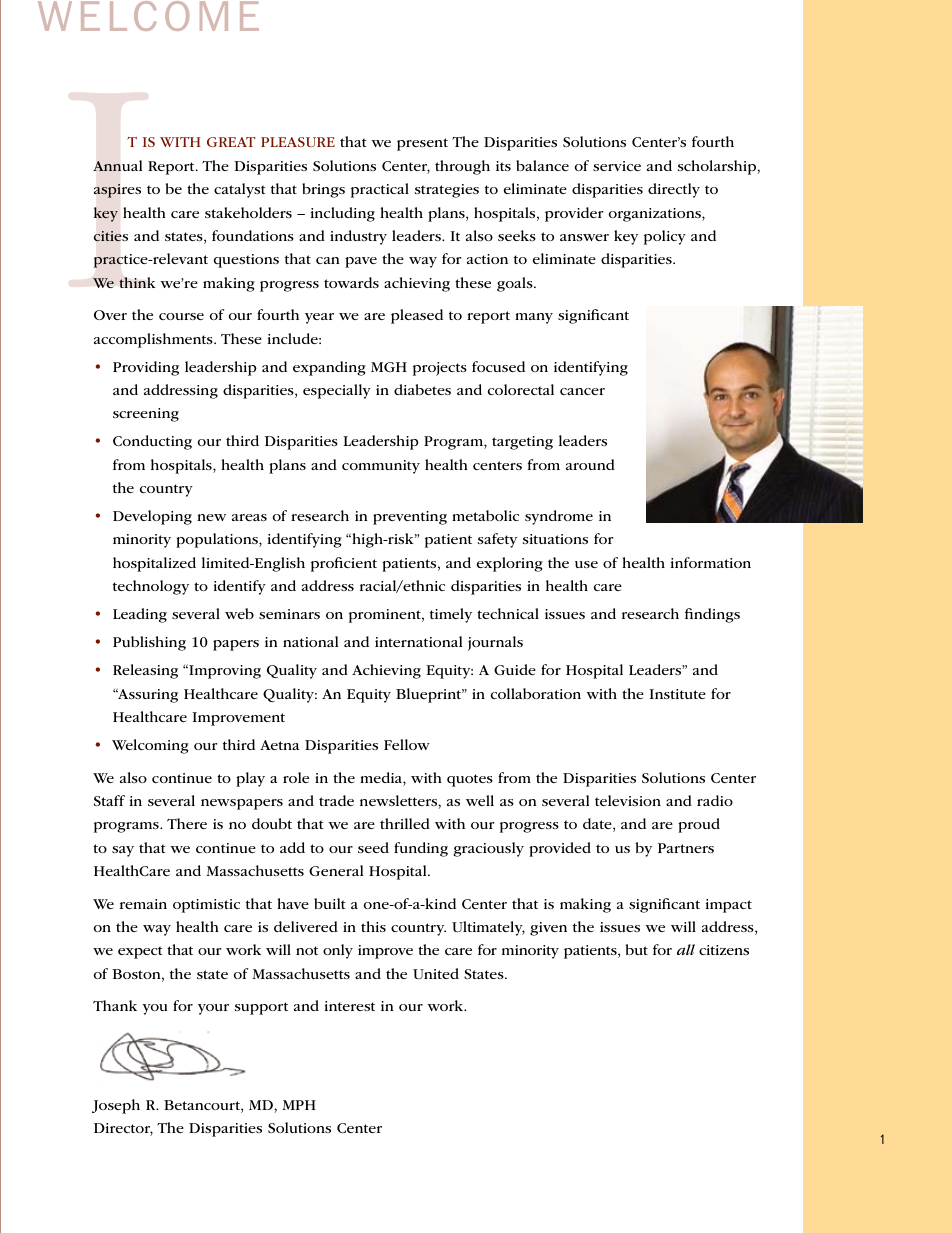 Image resolution: width=952 pixels, height=1233 pixels. I want to click on community, so click(381, 467).
